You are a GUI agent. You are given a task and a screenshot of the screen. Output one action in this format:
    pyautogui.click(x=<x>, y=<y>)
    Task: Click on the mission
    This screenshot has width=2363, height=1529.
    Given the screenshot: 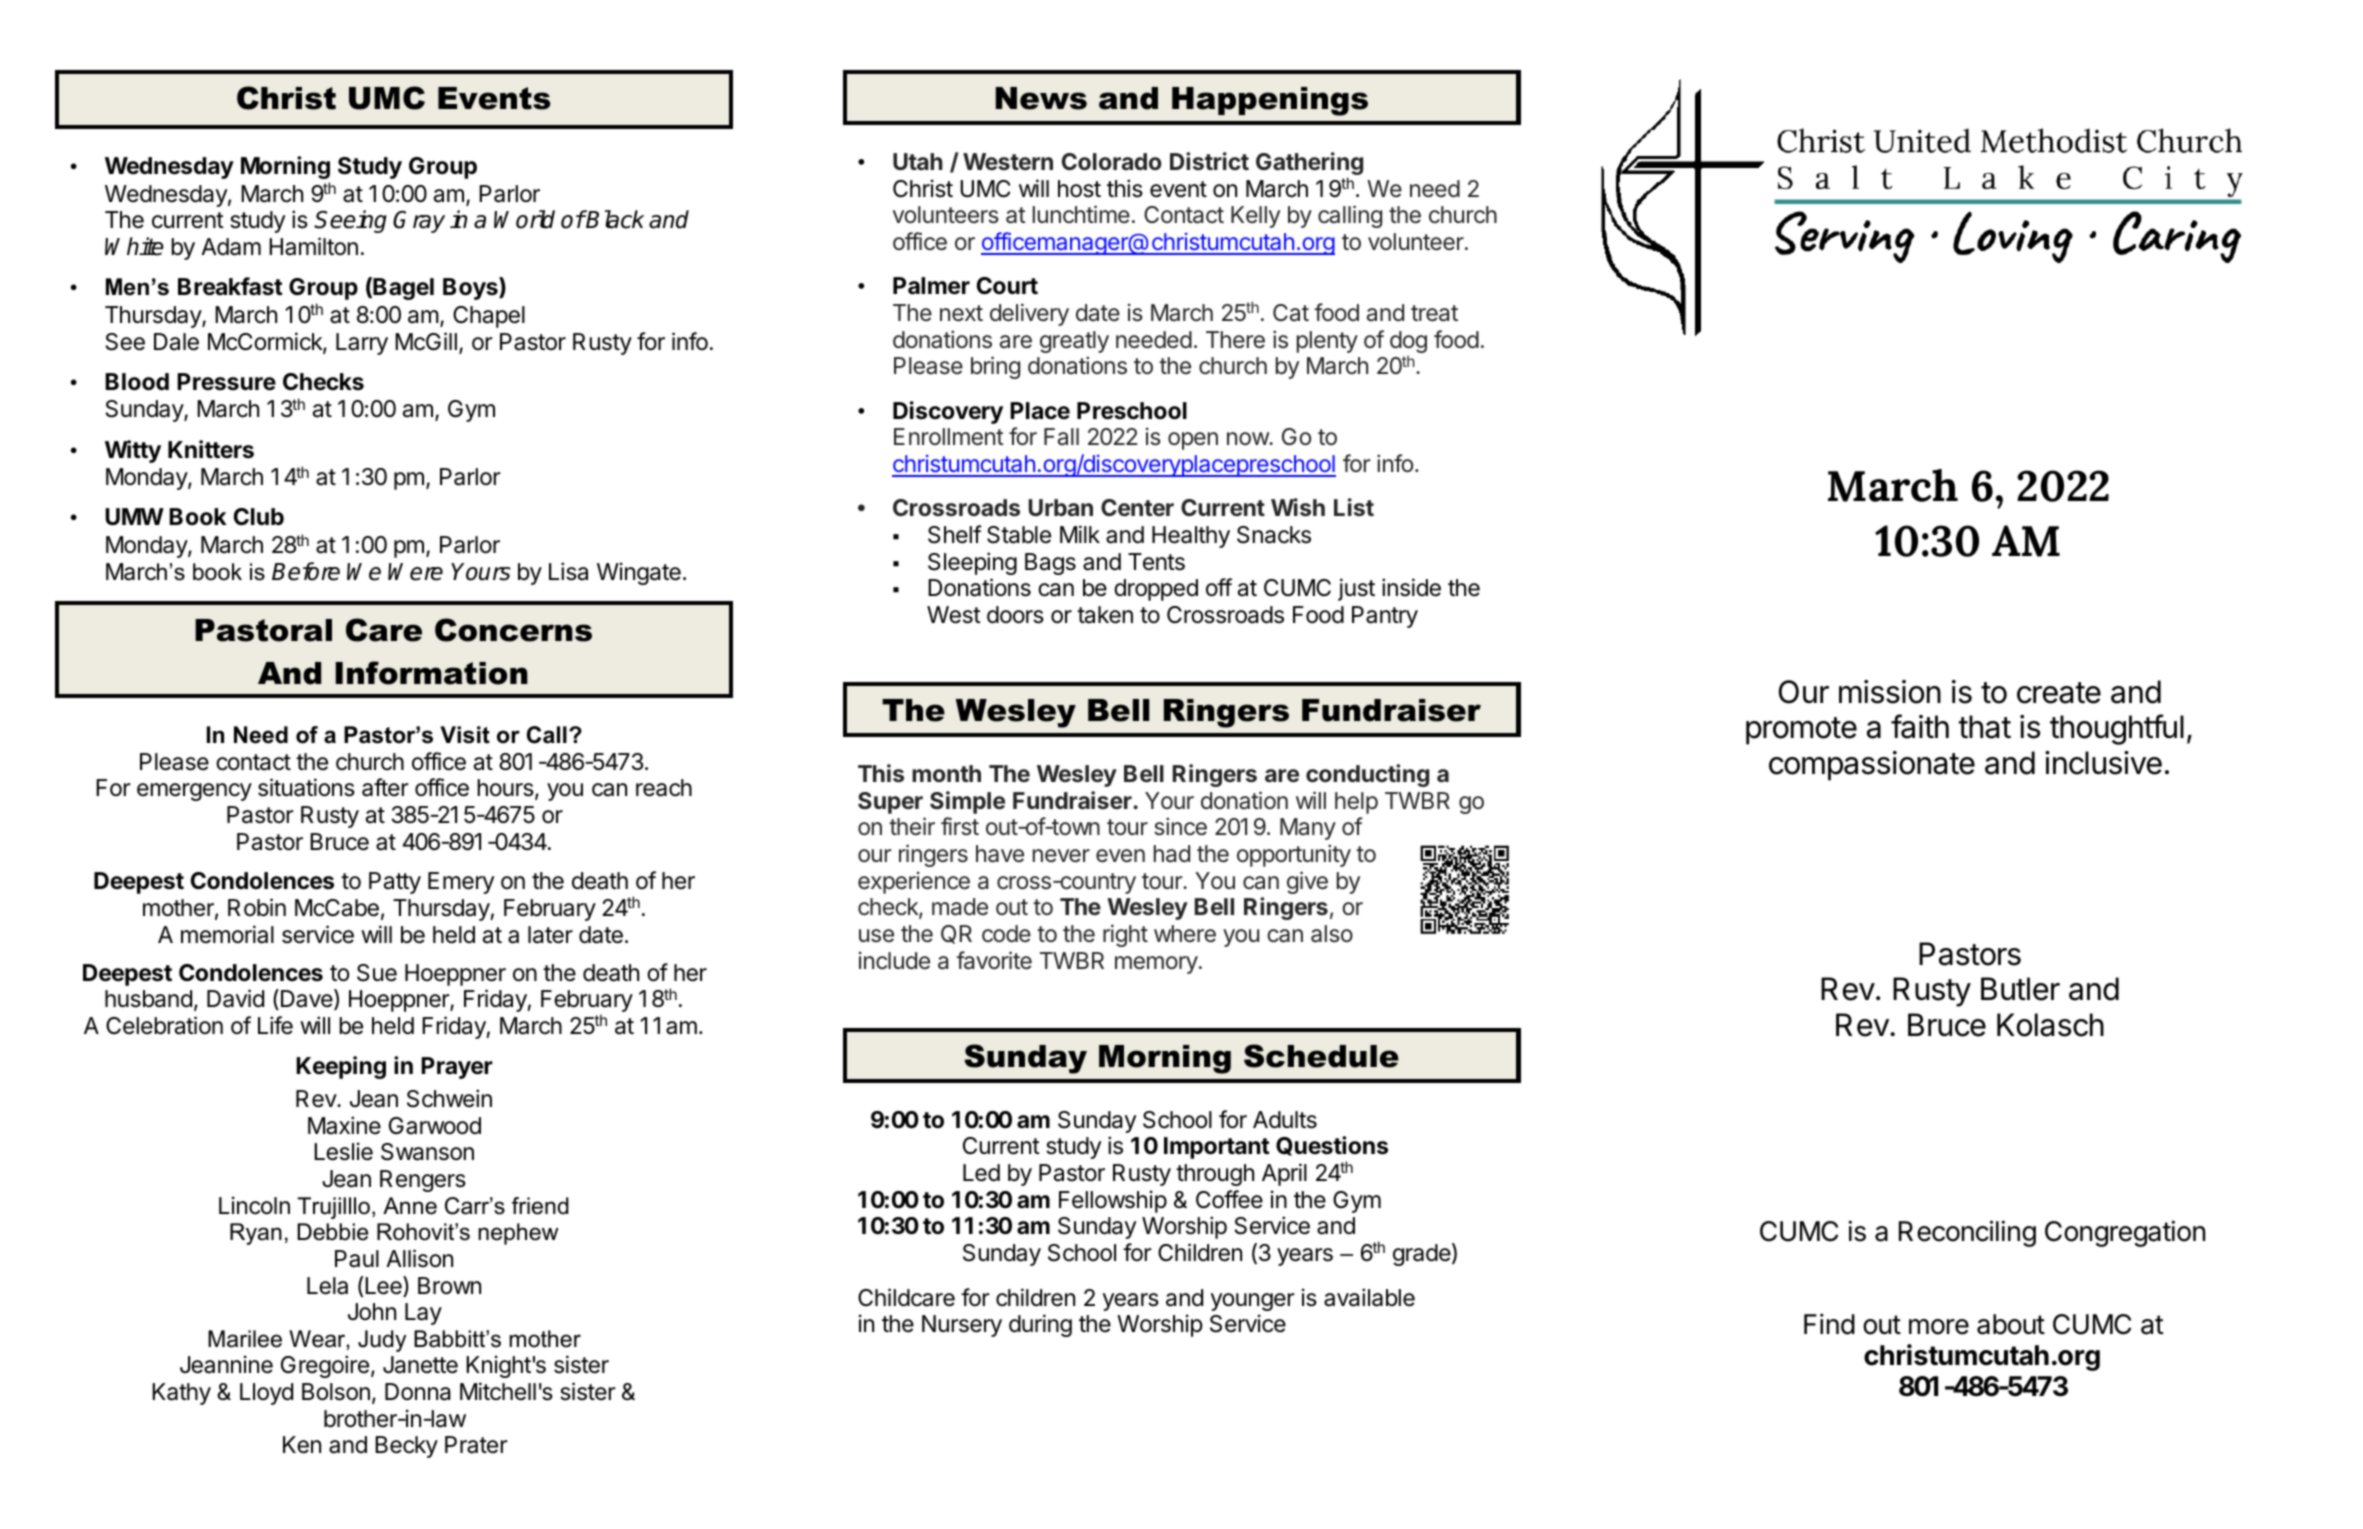 What is the action you would take?
    pyautogui.click(x=1890, y=692)
